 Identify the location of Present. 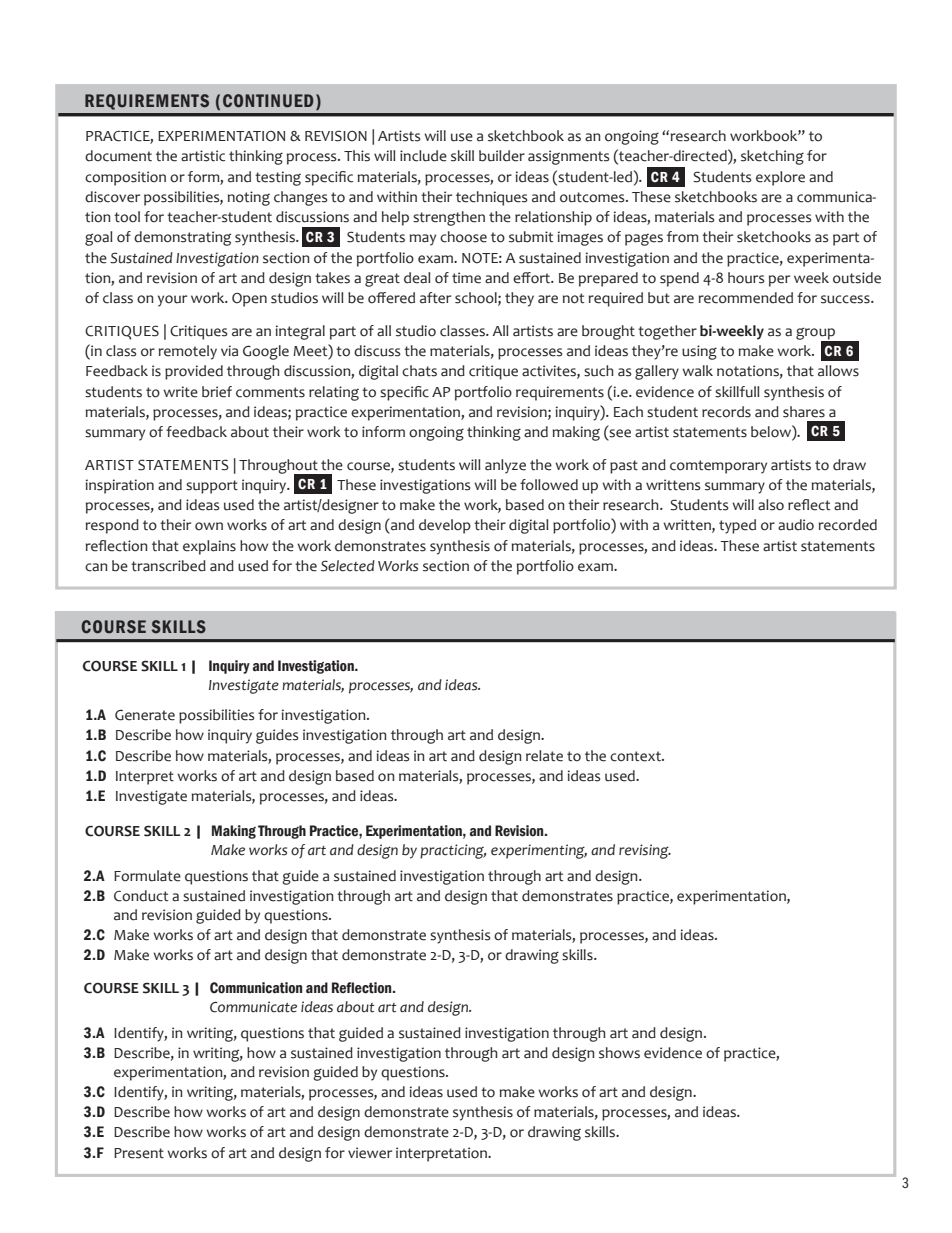
(139, 1153).
